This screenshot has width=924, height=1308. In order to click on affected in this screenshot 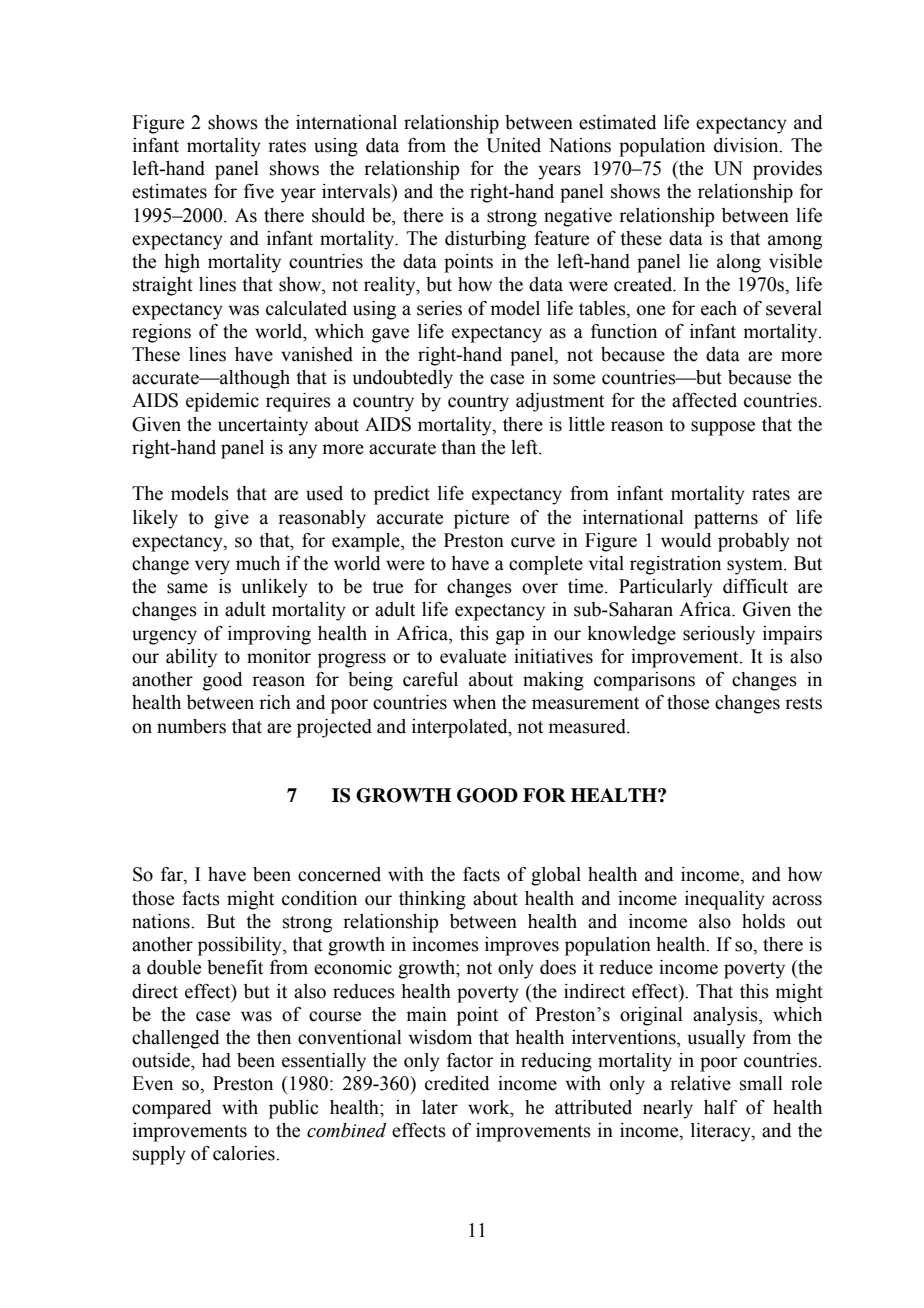, I will do `click(704, 400)`.
